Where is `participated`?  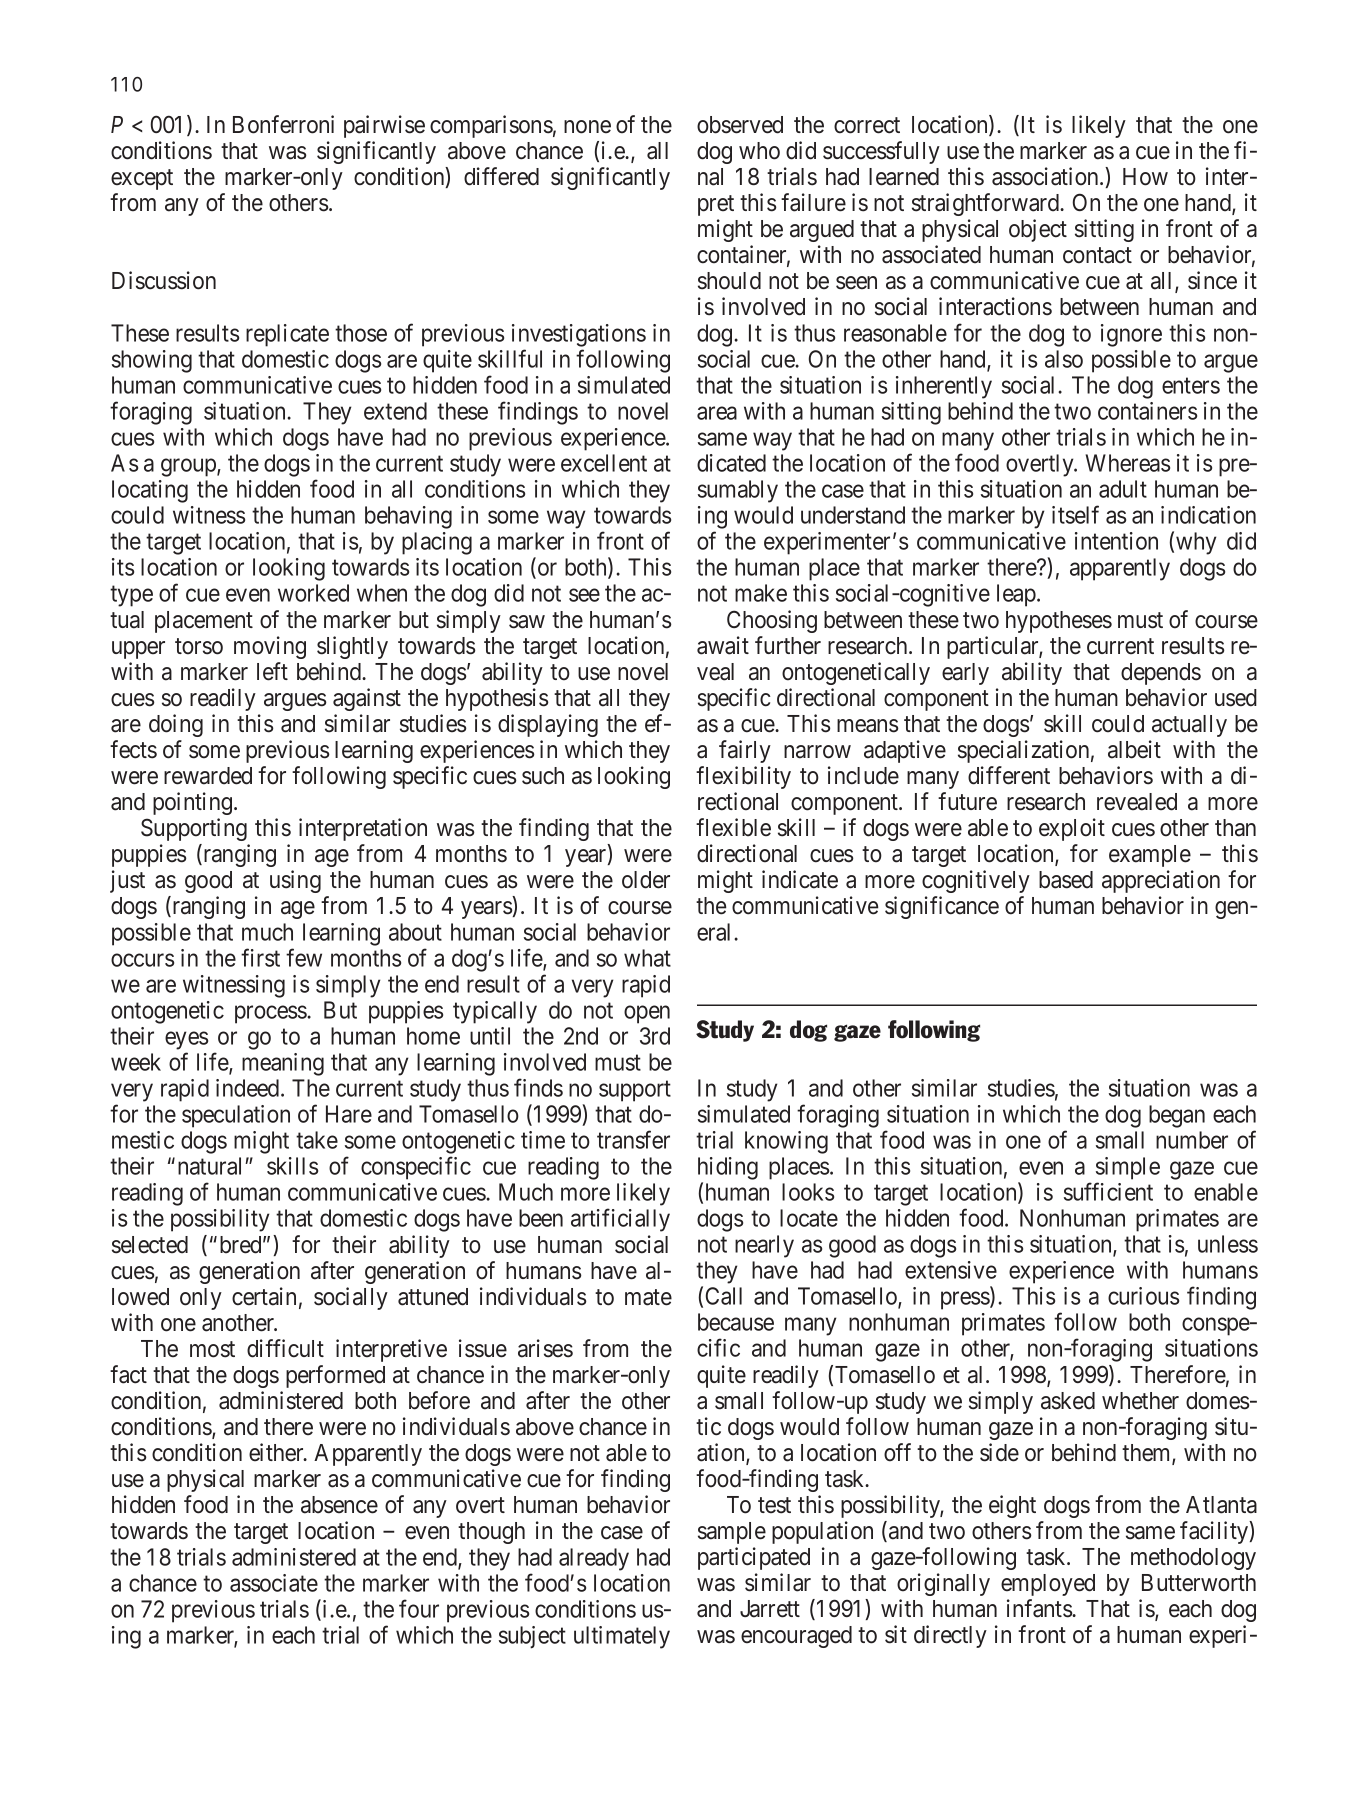
participated is located at coordinates (754, 1558).
